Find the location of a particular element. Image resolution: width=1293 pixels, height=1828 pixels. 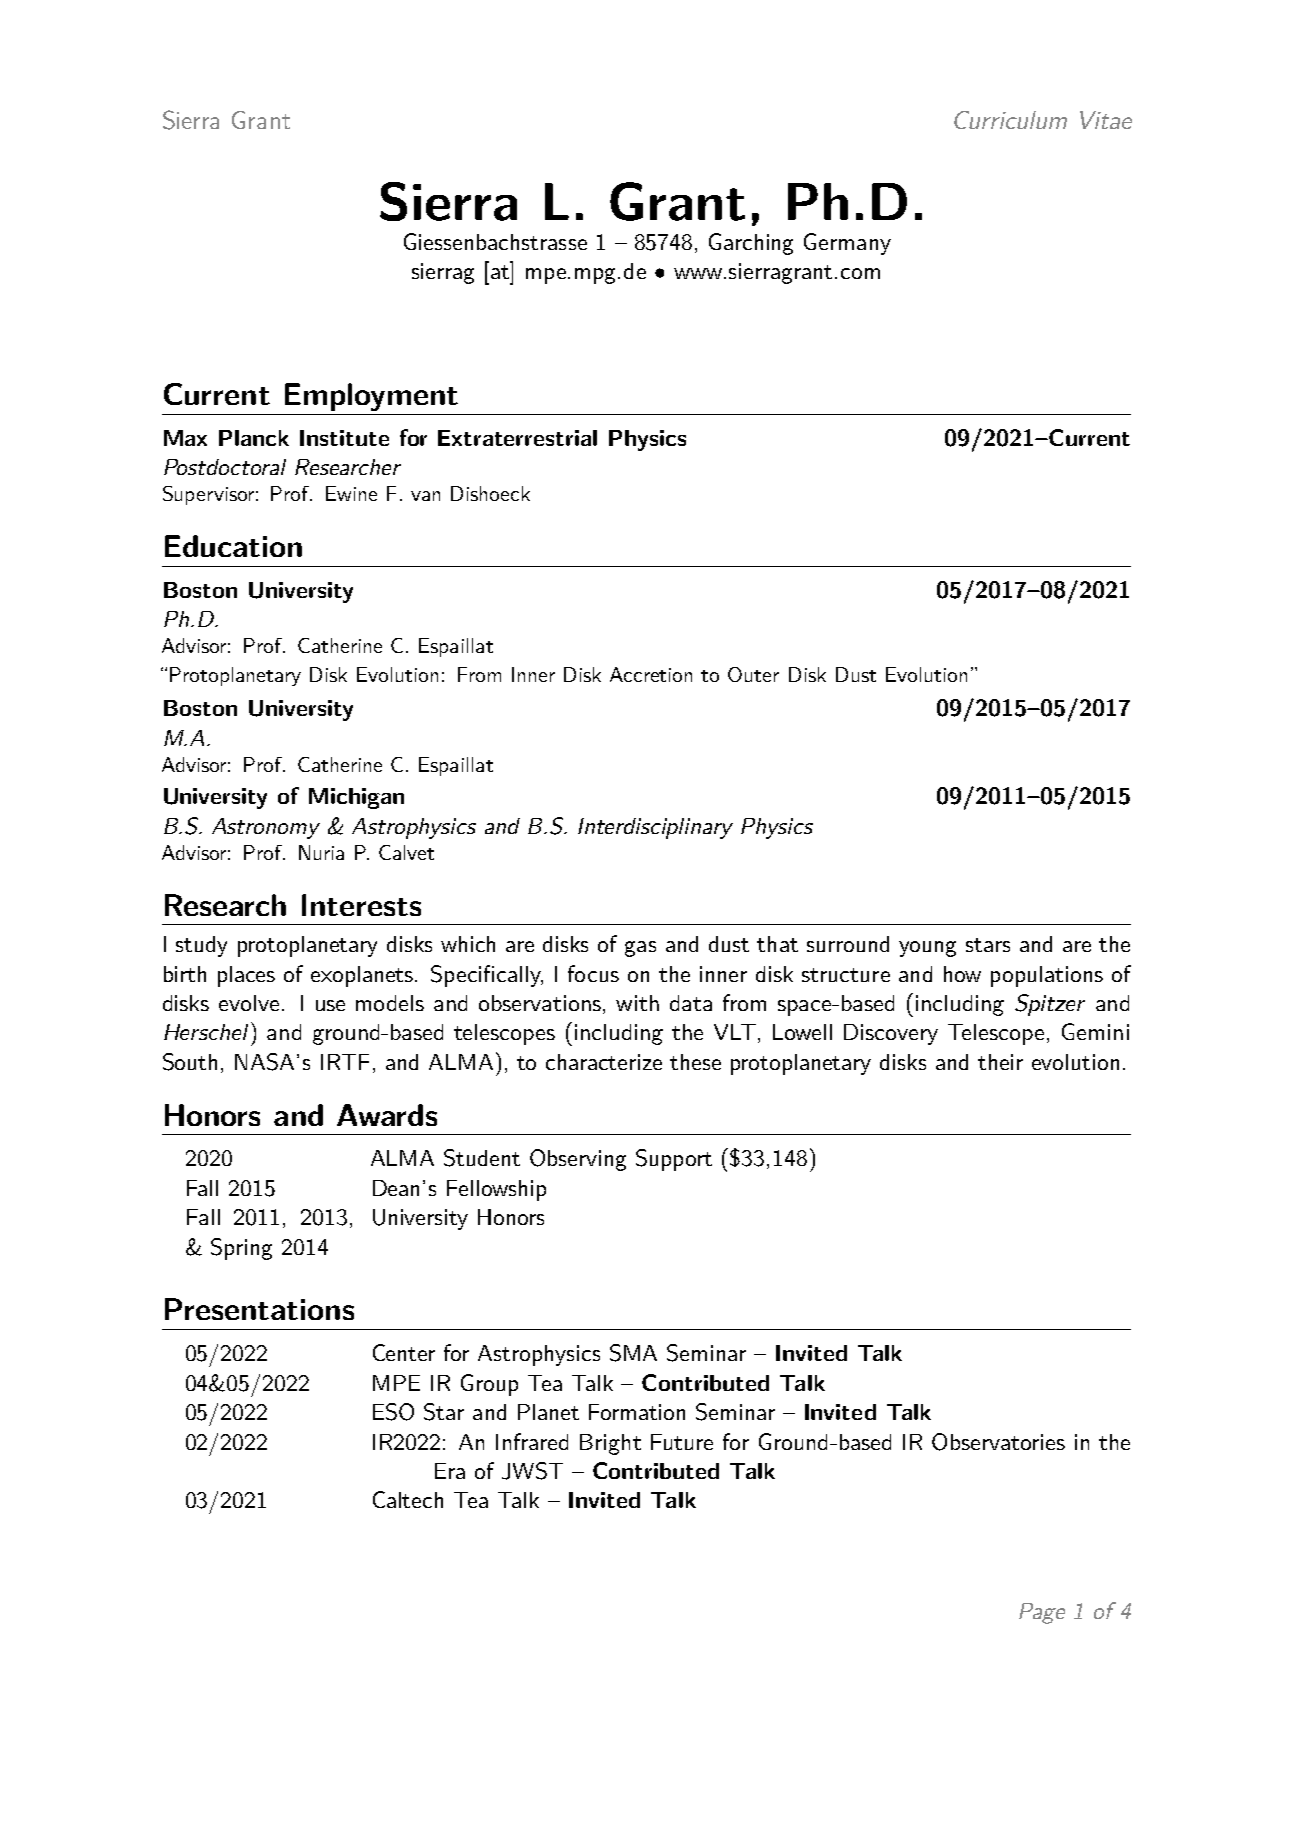

Bright is located at coordinates (610, 1444).
